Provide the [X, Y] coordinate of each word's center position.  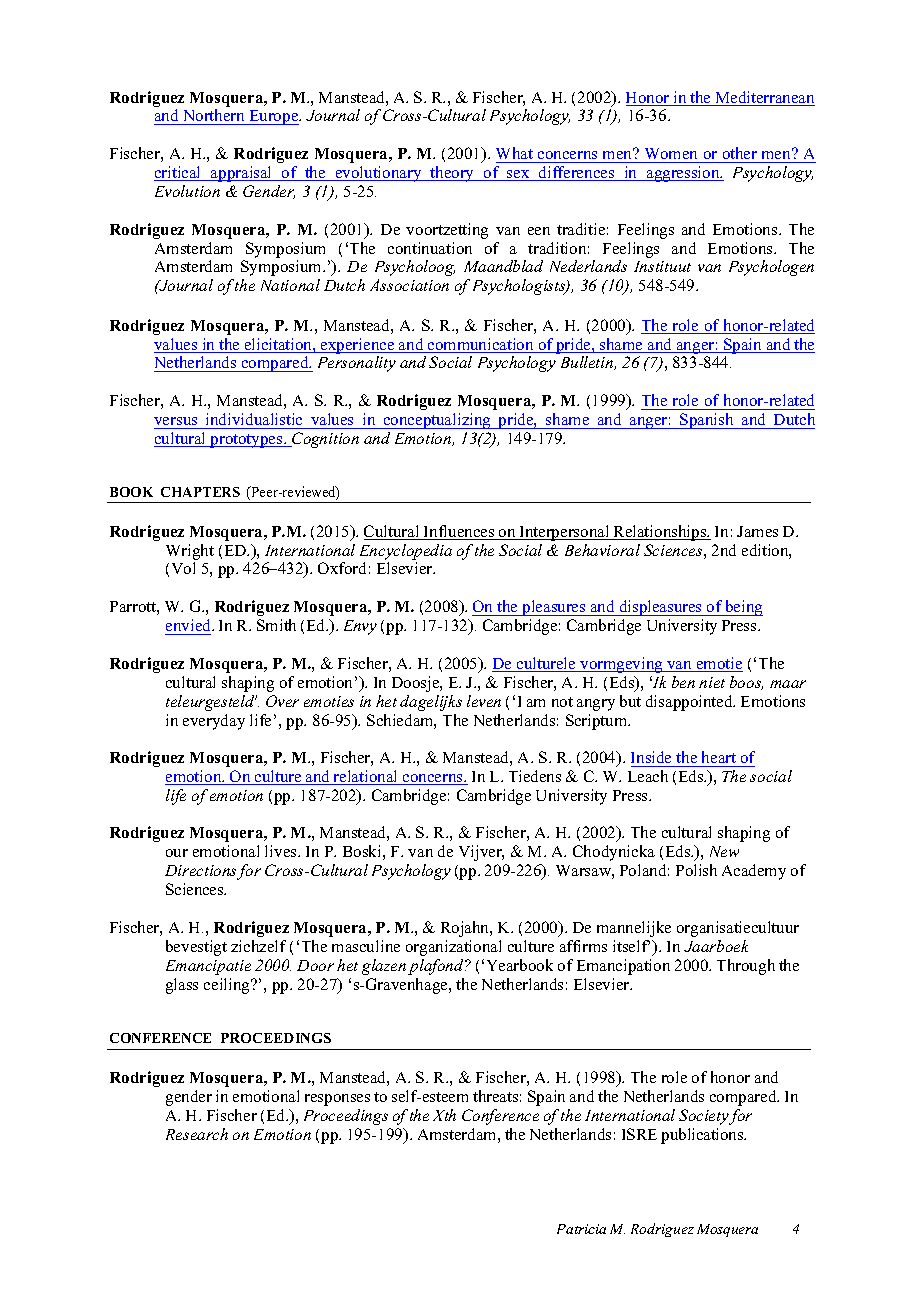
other [740, 153]
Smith [276, 625]
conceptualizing [437, 421]
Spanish [707, 421]
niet [712, 682]
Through [746, 967]
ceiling [228, 986]
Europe [274, 117]
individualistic [254, 419]
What [514, 153]
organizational [453, 948]
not [562, 702]
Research [197, 1134]
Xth [444, 1115]
